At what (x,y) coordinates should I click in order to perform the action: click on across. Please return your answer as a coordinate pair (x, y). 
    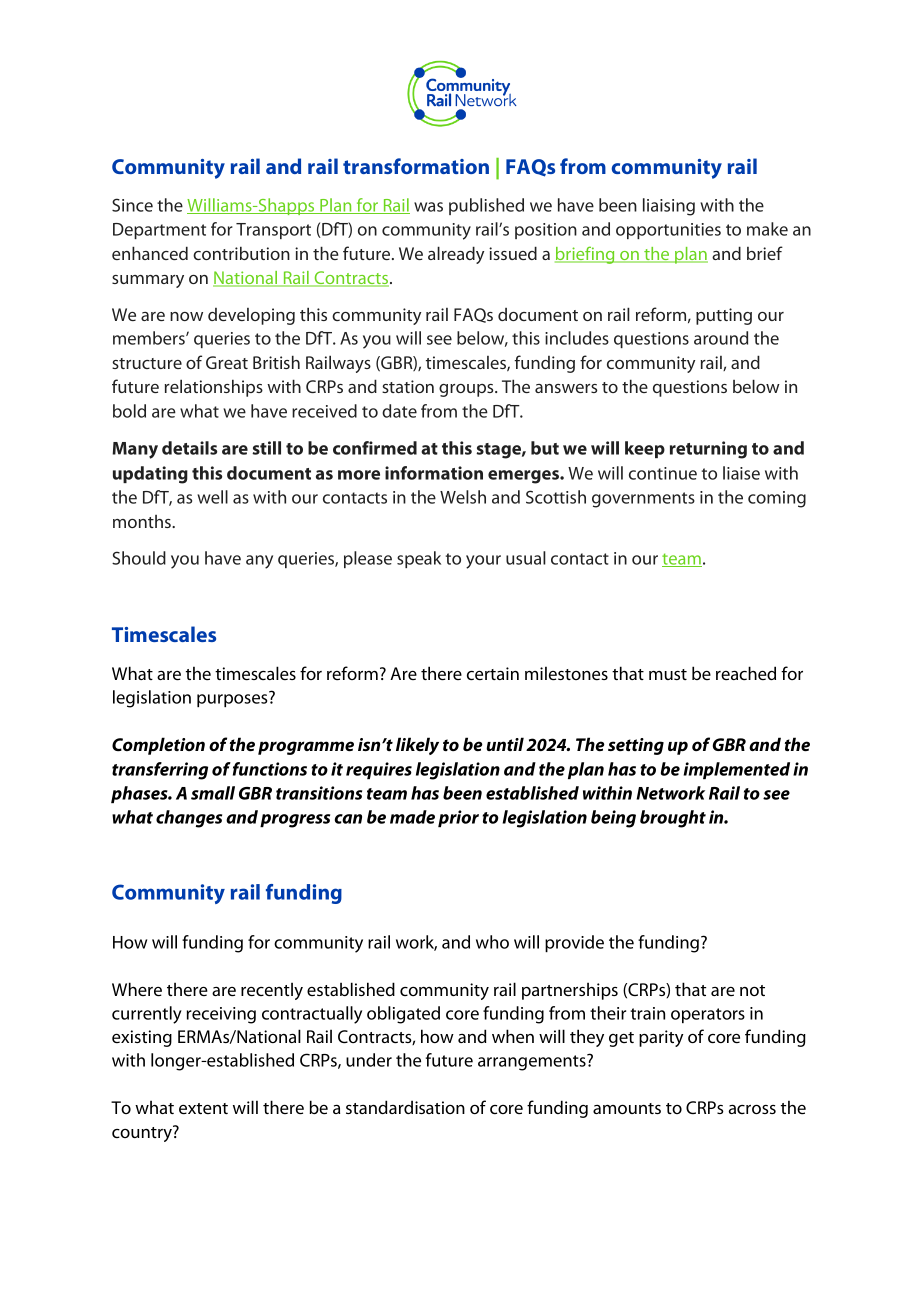
    Looking at the image, I should click on (752, 1109).
